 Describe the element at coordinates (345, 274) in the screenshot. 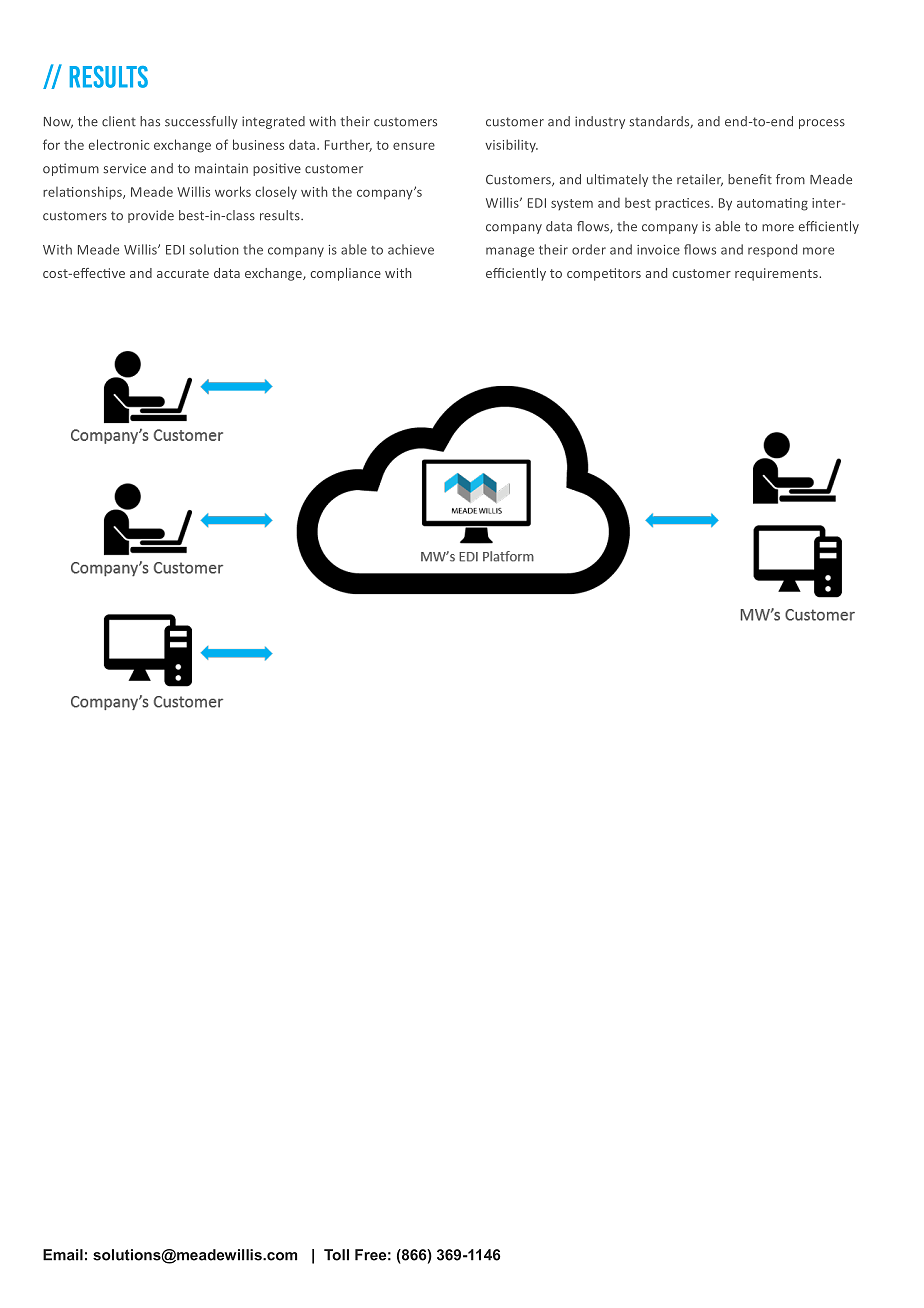

I see `compliance` at that location.
